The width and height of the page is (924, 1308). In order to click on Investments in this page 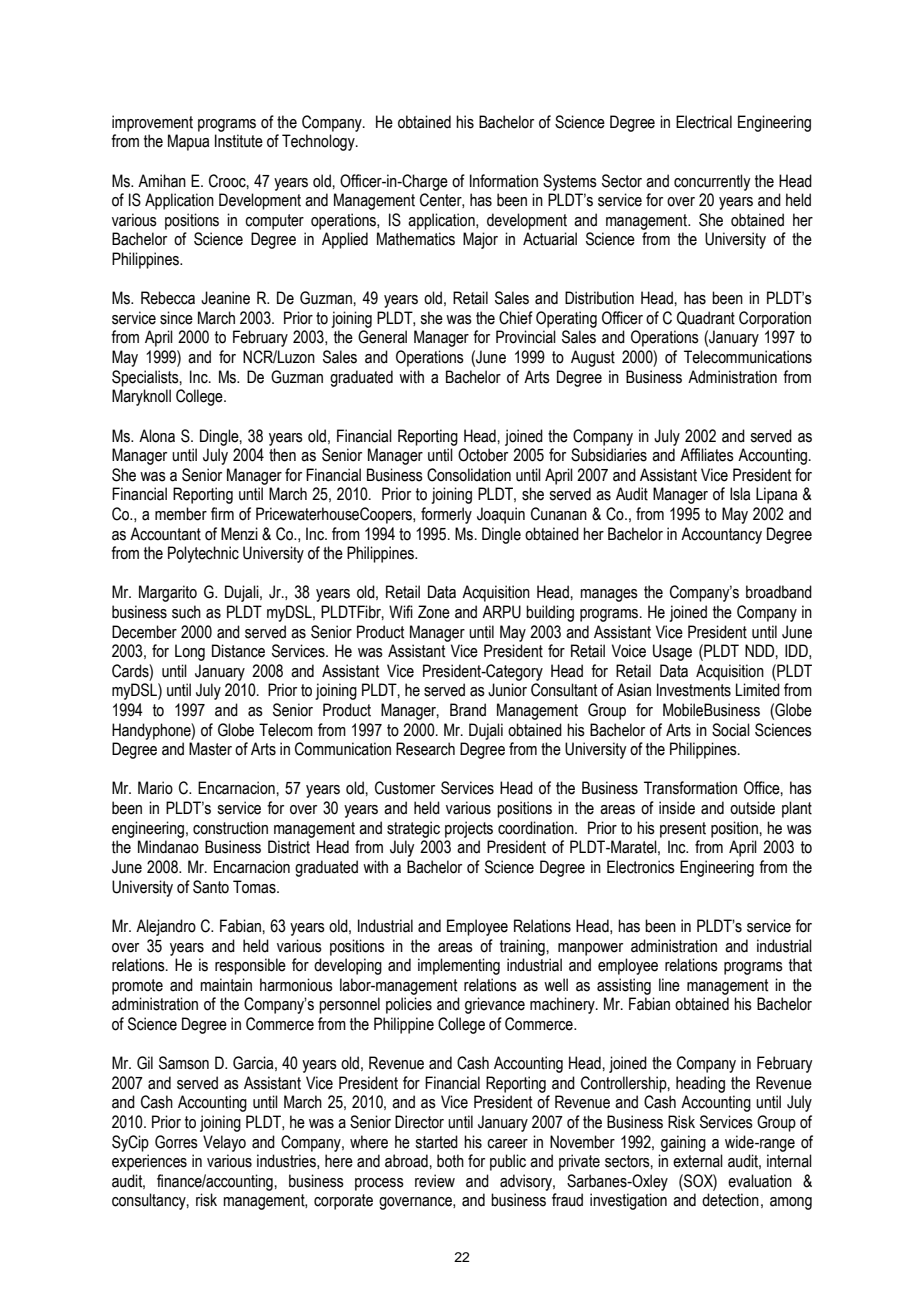, I will do `click(694, 690)`.
